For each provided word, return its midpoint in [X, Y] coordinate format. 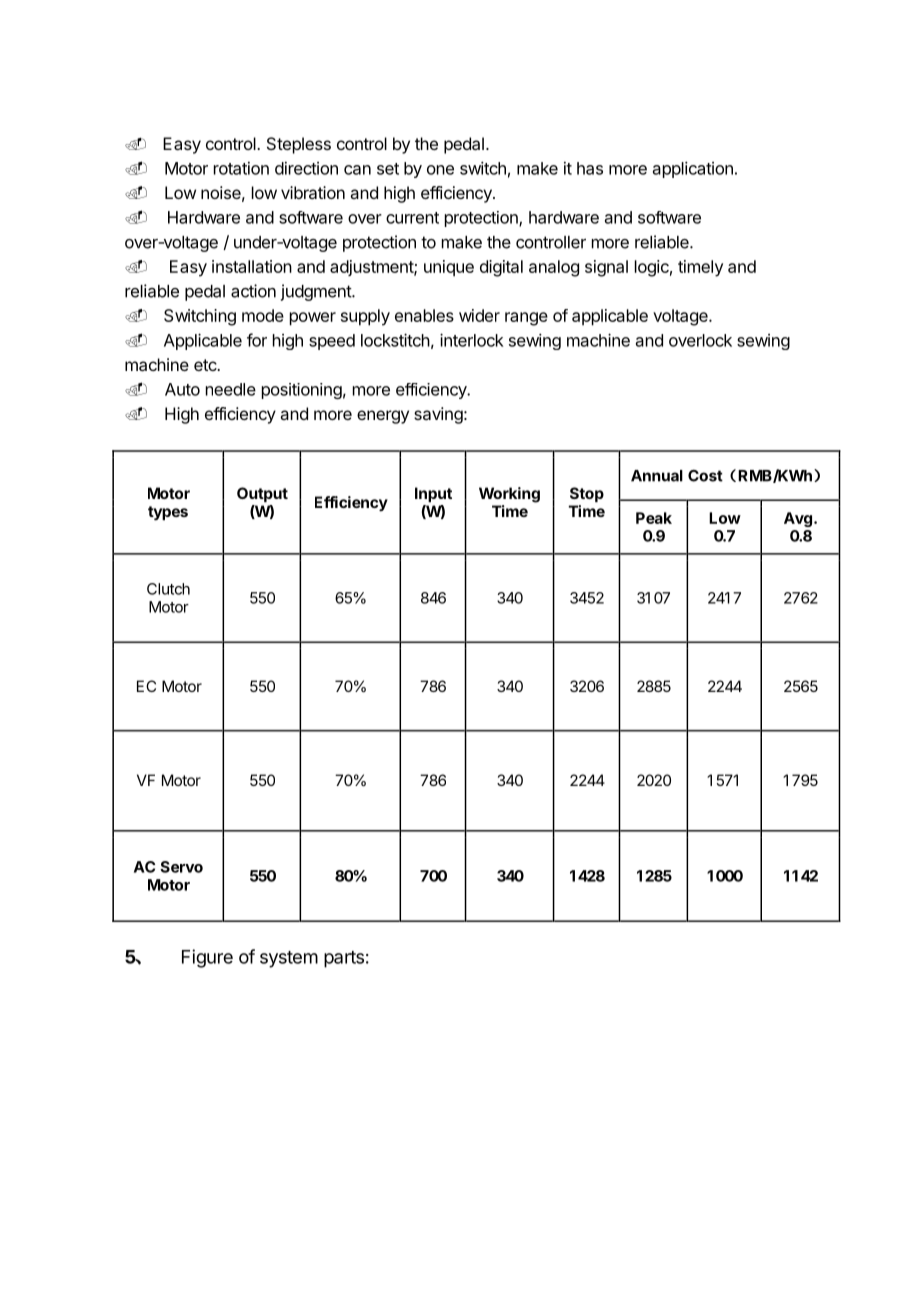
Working [509, 495]
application [693, 169]
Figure [207, 958]
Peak [654, 518]
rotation [241, 168]
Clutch [168, 589]
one [440, 170]
